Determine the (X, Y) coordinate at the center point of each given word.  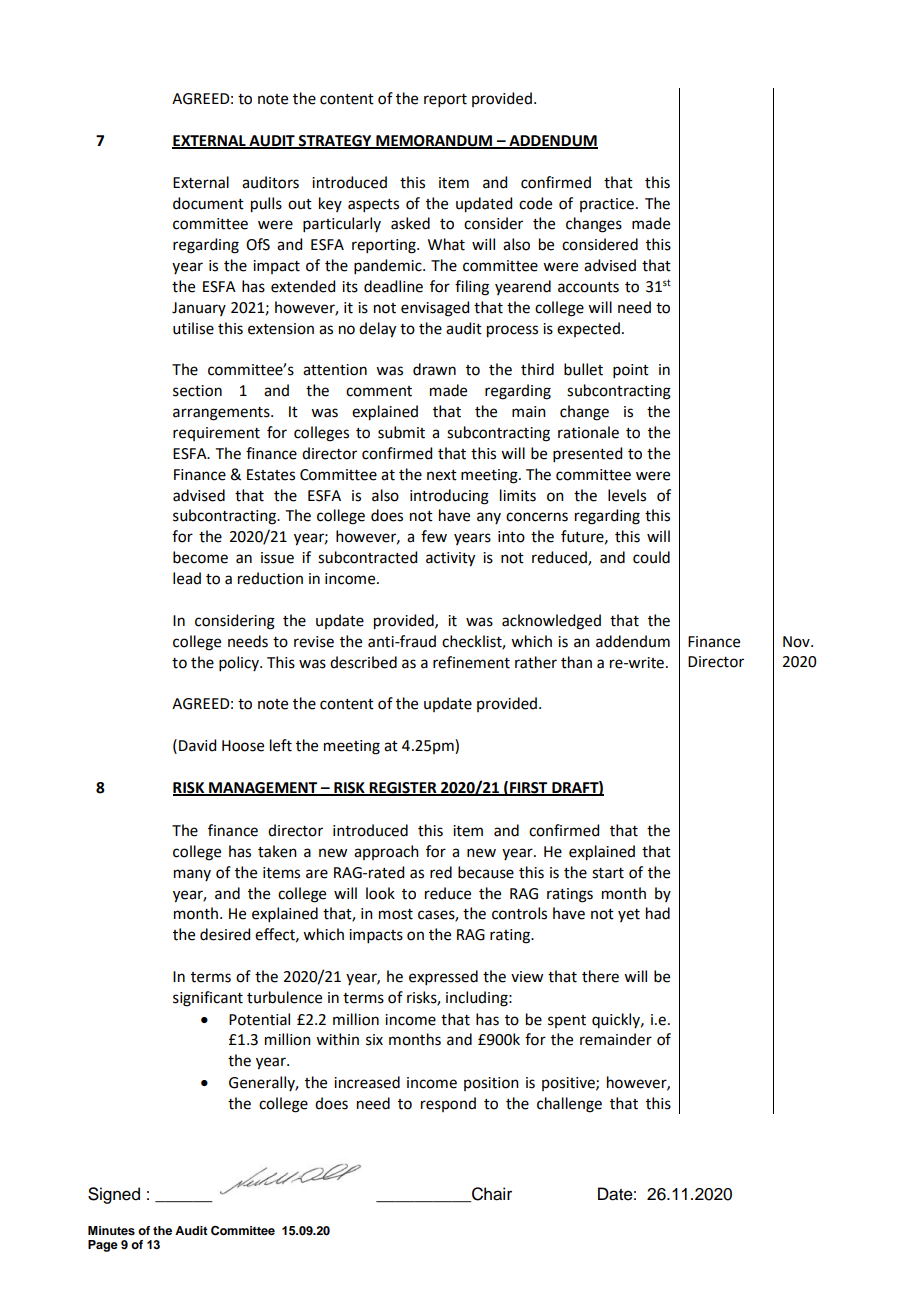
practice (607, 205)
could (651, 557)
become (200, 557)
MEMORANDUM (434, 142)
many (192, 875)
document (208, 203)
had (658, 913)
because (486, 872)
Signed (114, 1195)
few (434, 536)
